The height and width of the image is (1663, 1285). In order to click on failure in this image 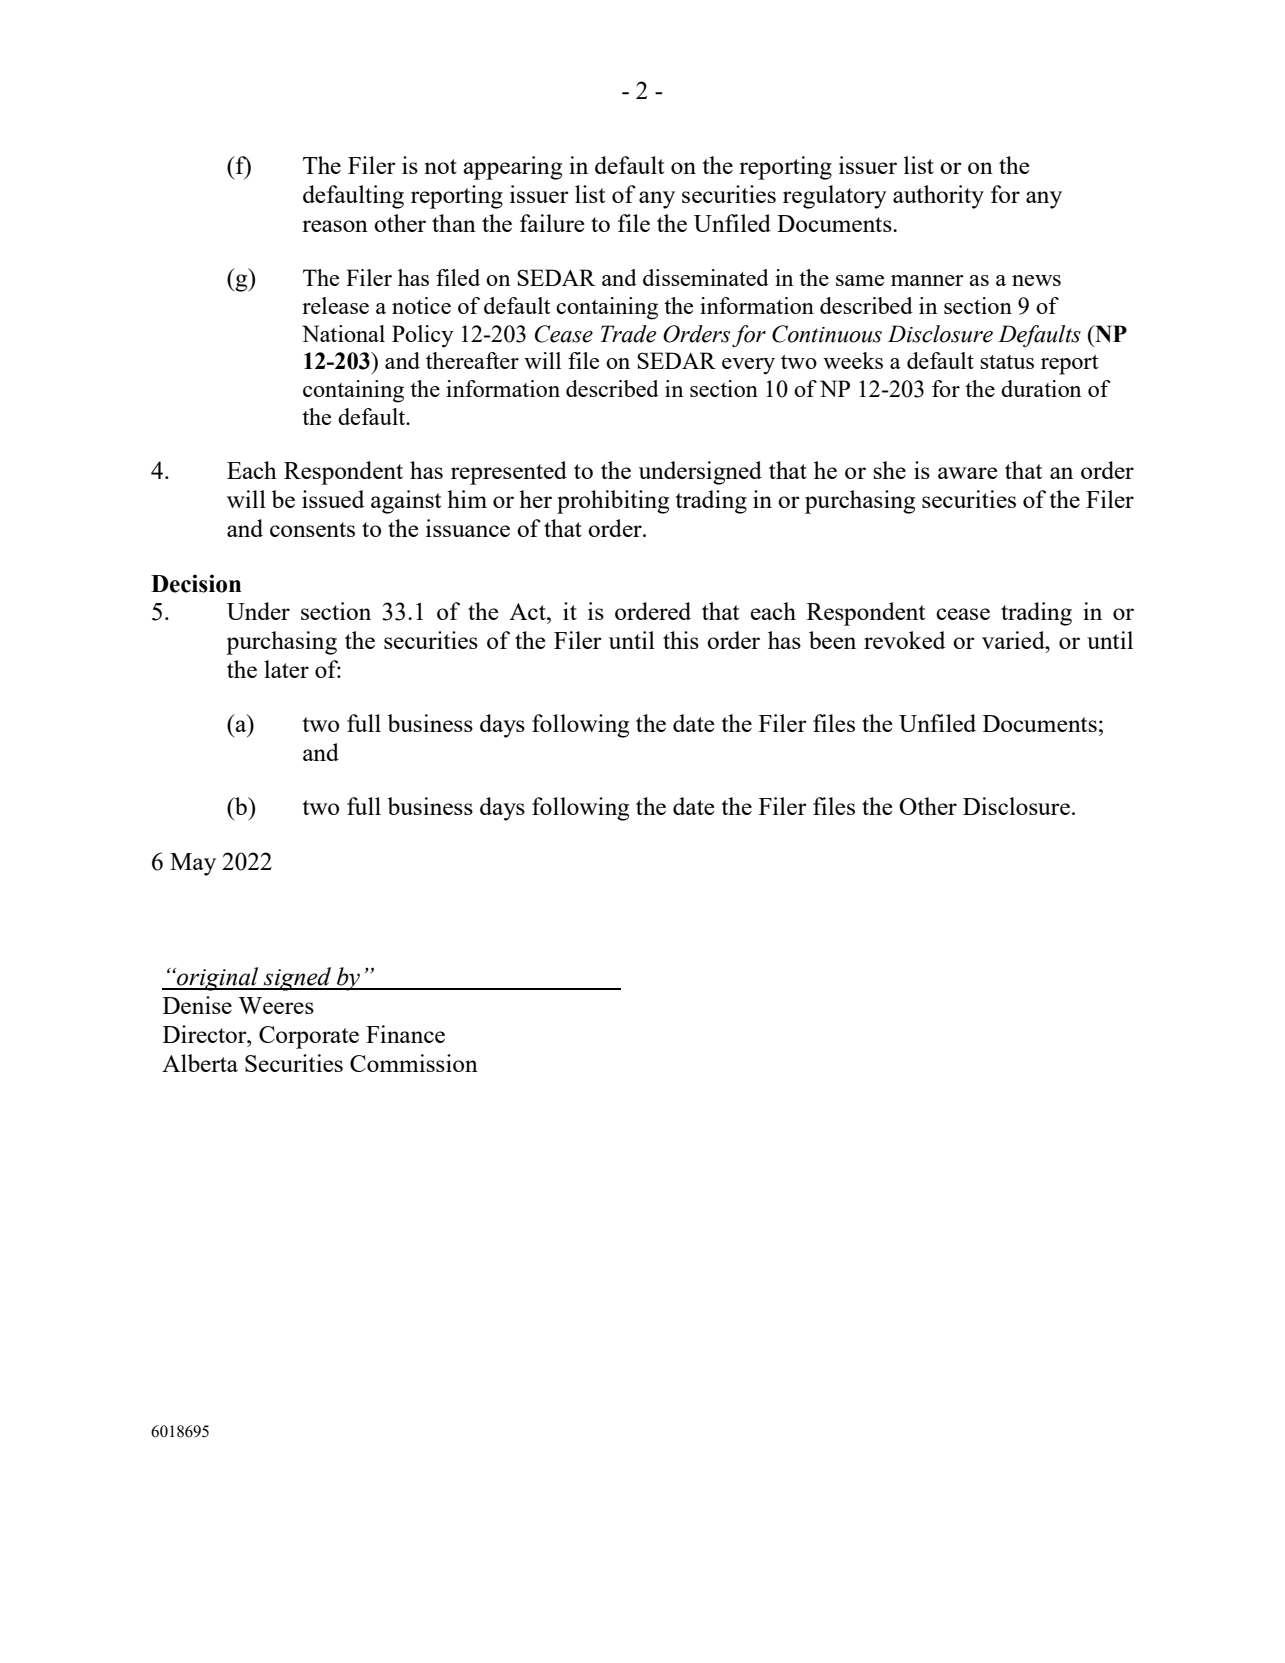, I will do `click(552, 223)`.
